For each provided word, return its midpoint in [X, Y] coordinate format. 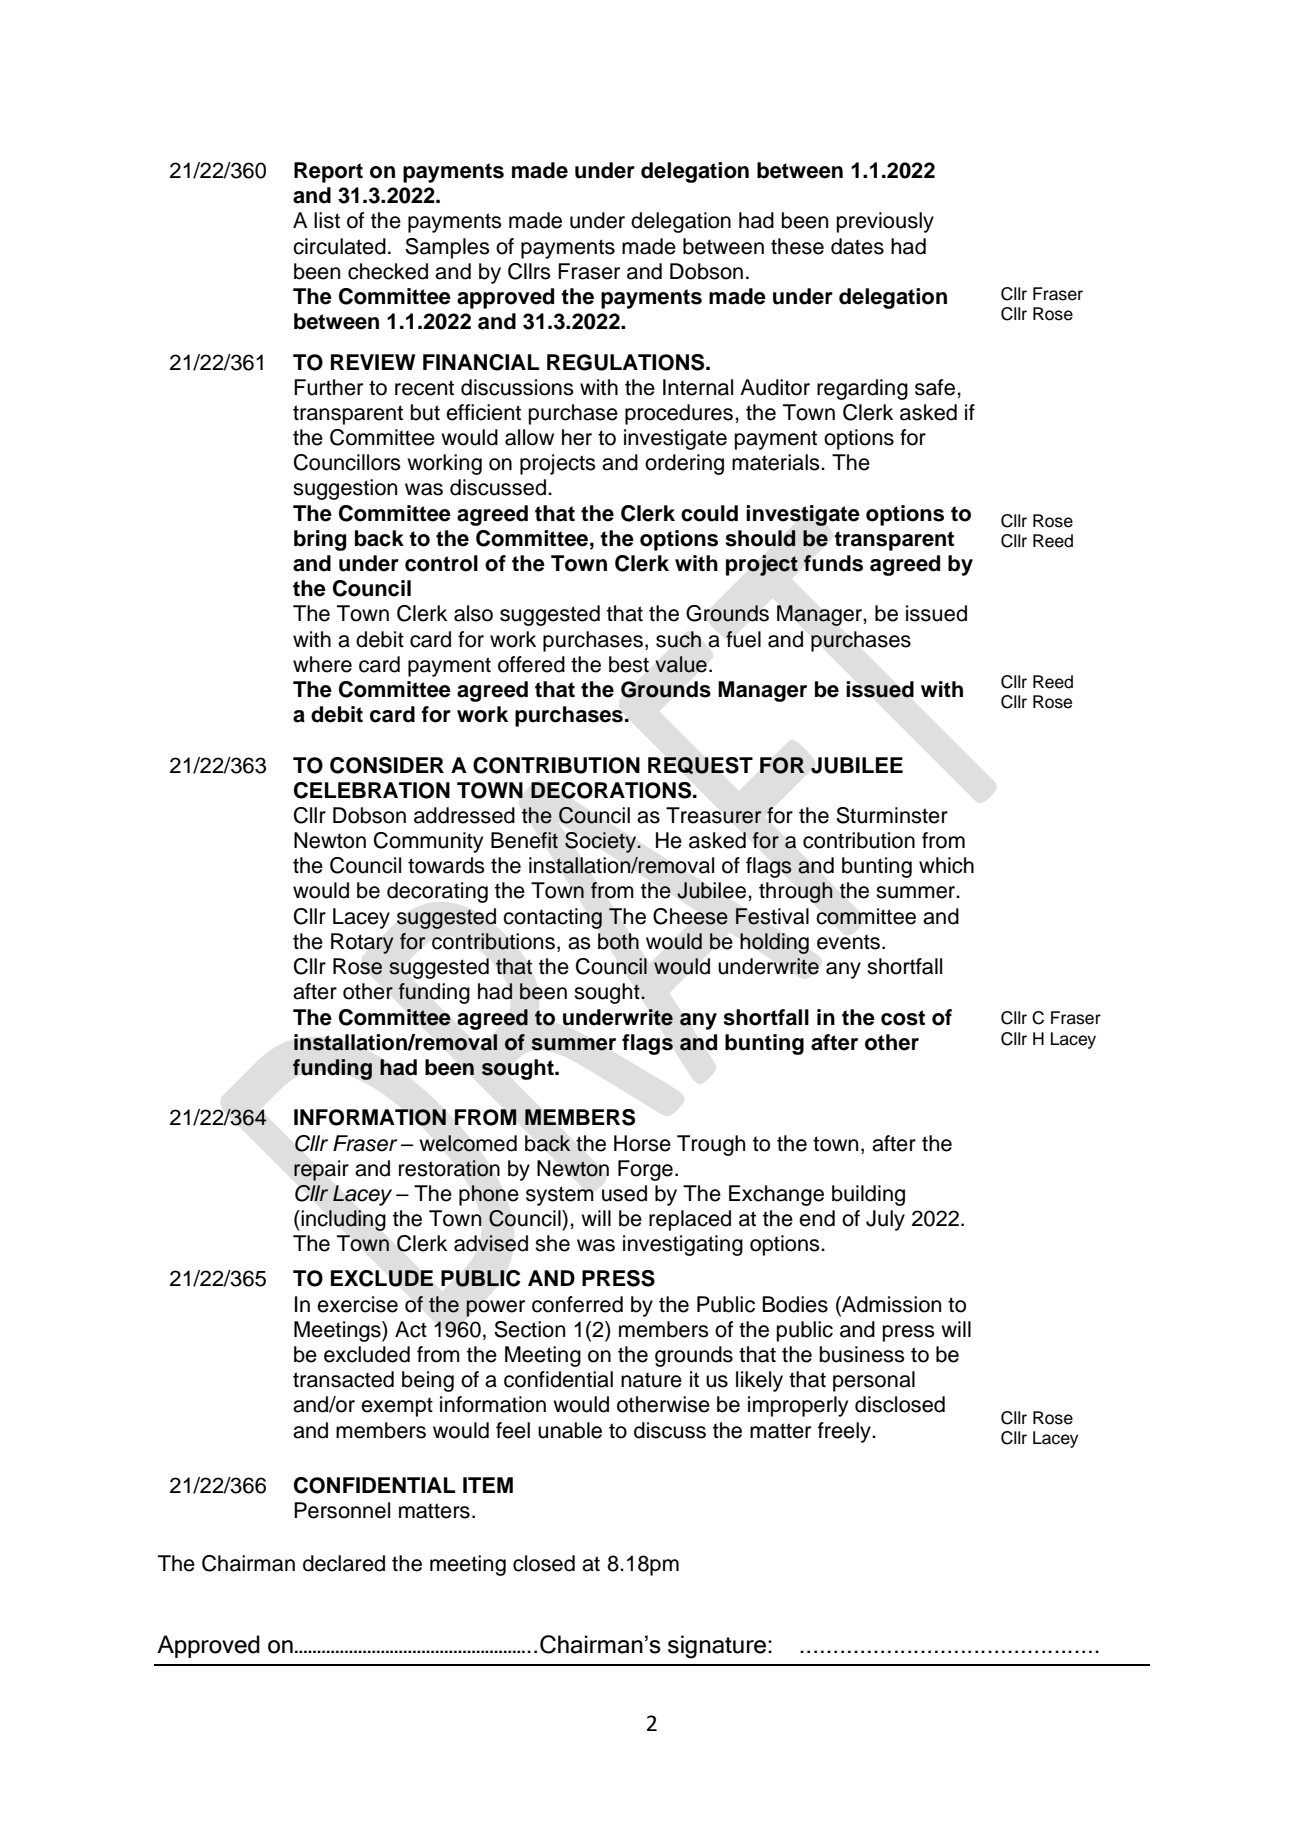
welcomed [468, 1143]
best [629, 664]
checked [388, 271]
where [322, 664]
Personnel [342, 1510]
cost [903, 1018]
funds [833, 563]
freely [845, 1432]
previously [885, 222]
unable [570, 1430]
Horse [642, 1143]
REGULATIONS [627, 362]
